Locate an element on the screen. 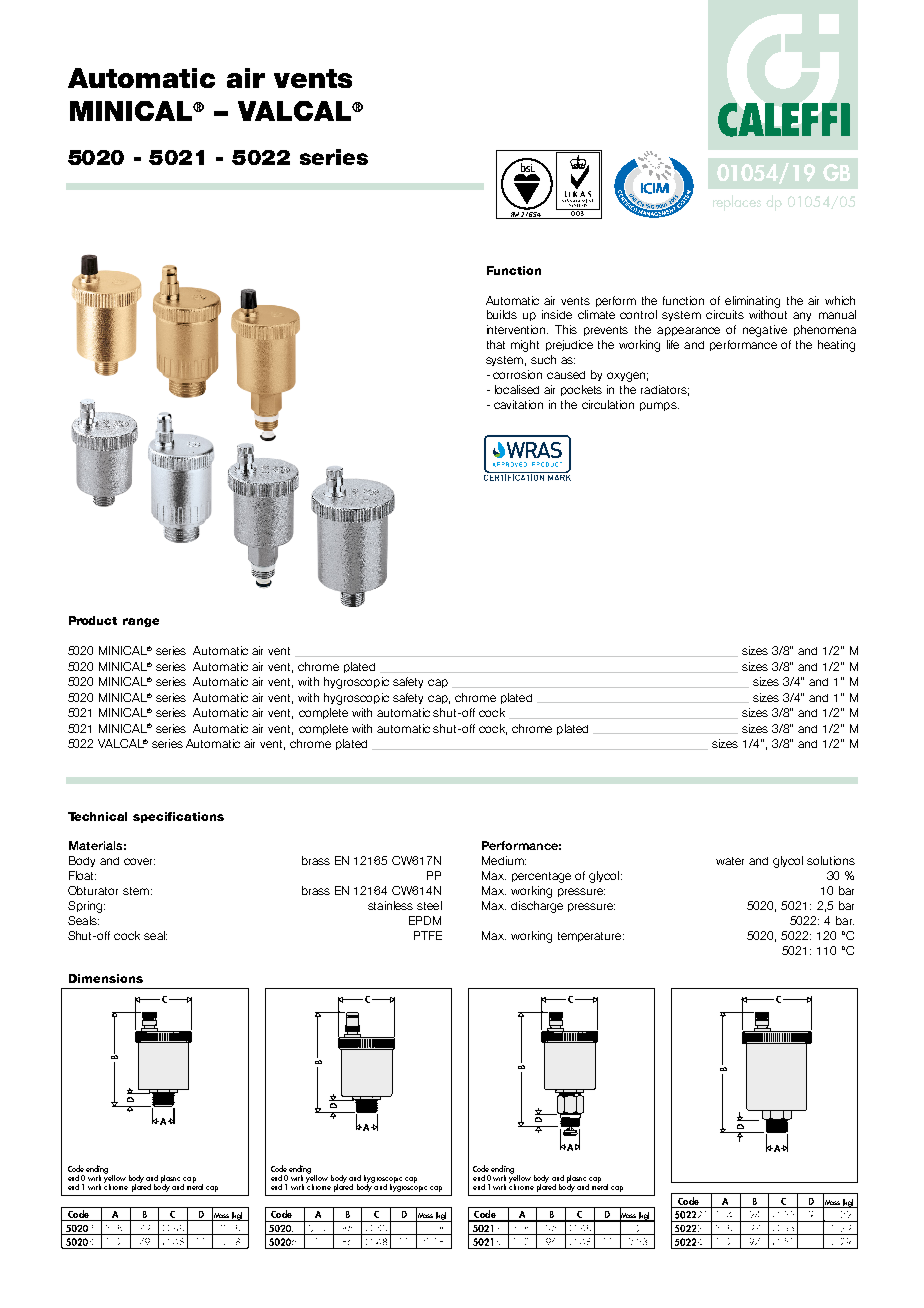  that is located at coordinates (496, 344).
